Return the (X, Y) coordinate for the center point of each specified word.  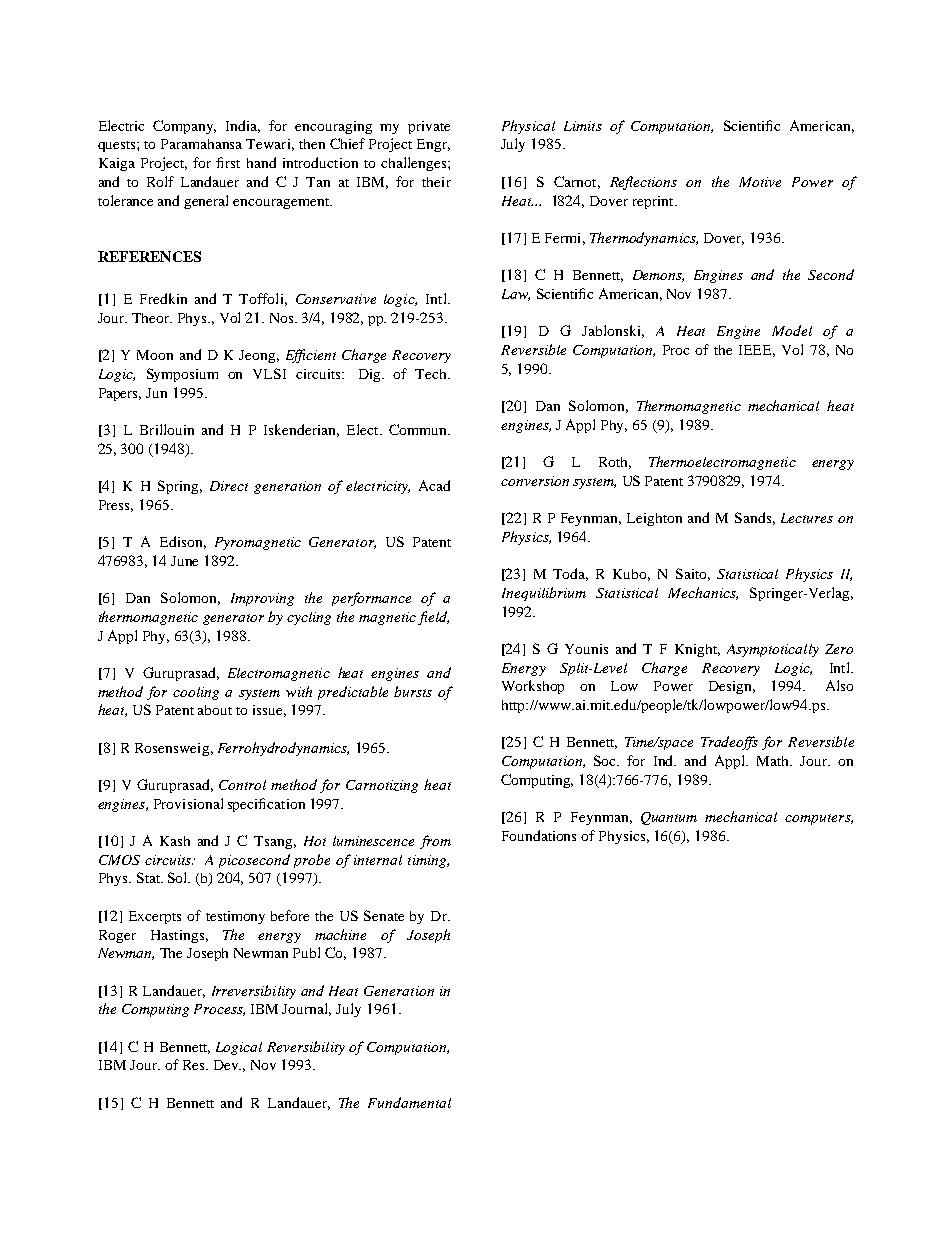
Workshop (533, 687)
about (215, 710)
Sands (753, 517)
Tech (432, 374)
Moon (155, 355)
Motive (760, 182)
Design (732, 687)
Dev (227, 1065)
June (184, 561)
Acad (434, 485)
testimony (235, 917)
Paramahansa (201, 144)
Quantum (669, 818)
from (435, 842)
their (436, 182)
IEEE (757, 351)
